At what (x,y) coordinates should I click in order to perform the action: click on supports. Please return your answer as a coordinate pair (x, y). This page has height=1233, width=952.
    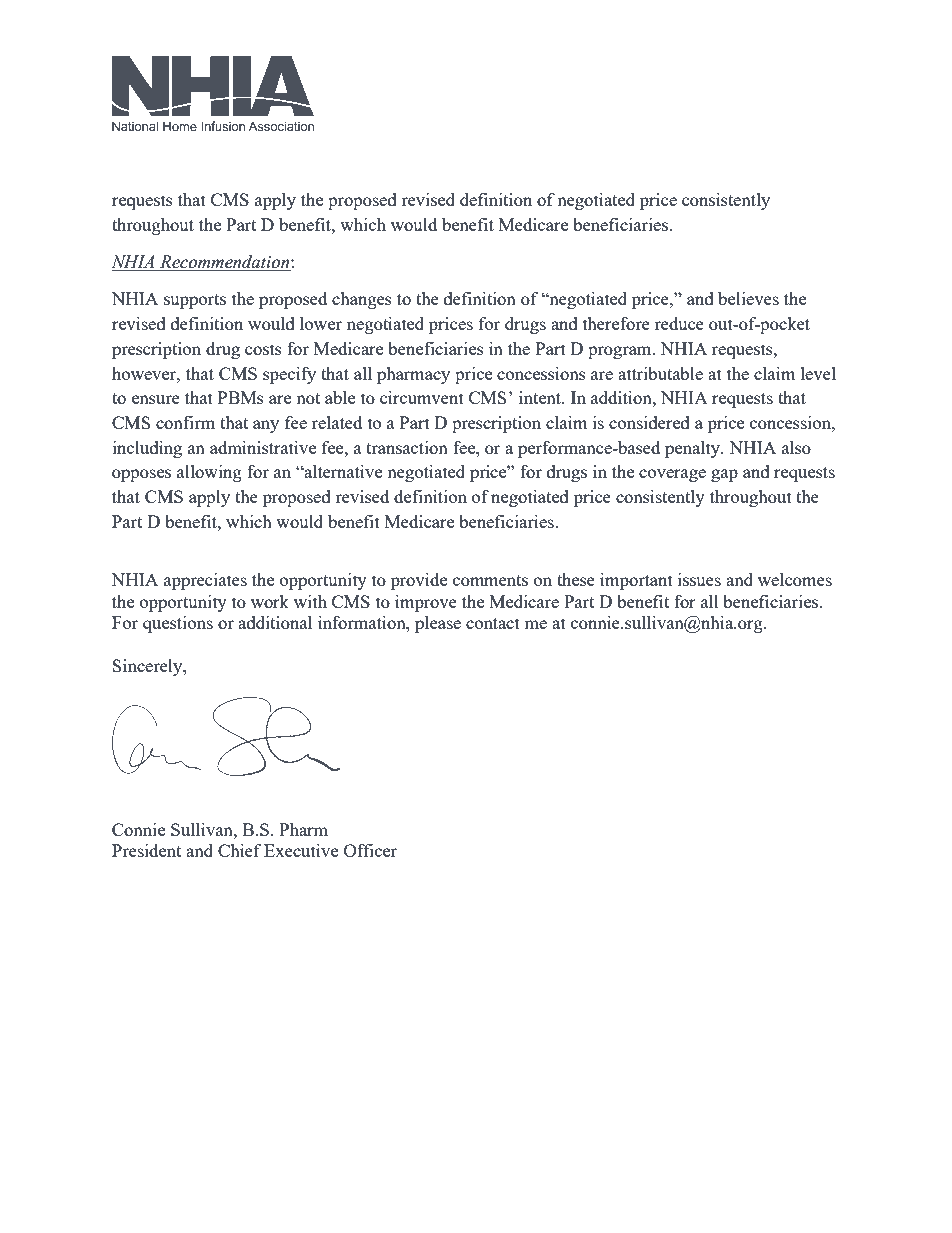
    Looking at the image, I should click on (195, 301).
